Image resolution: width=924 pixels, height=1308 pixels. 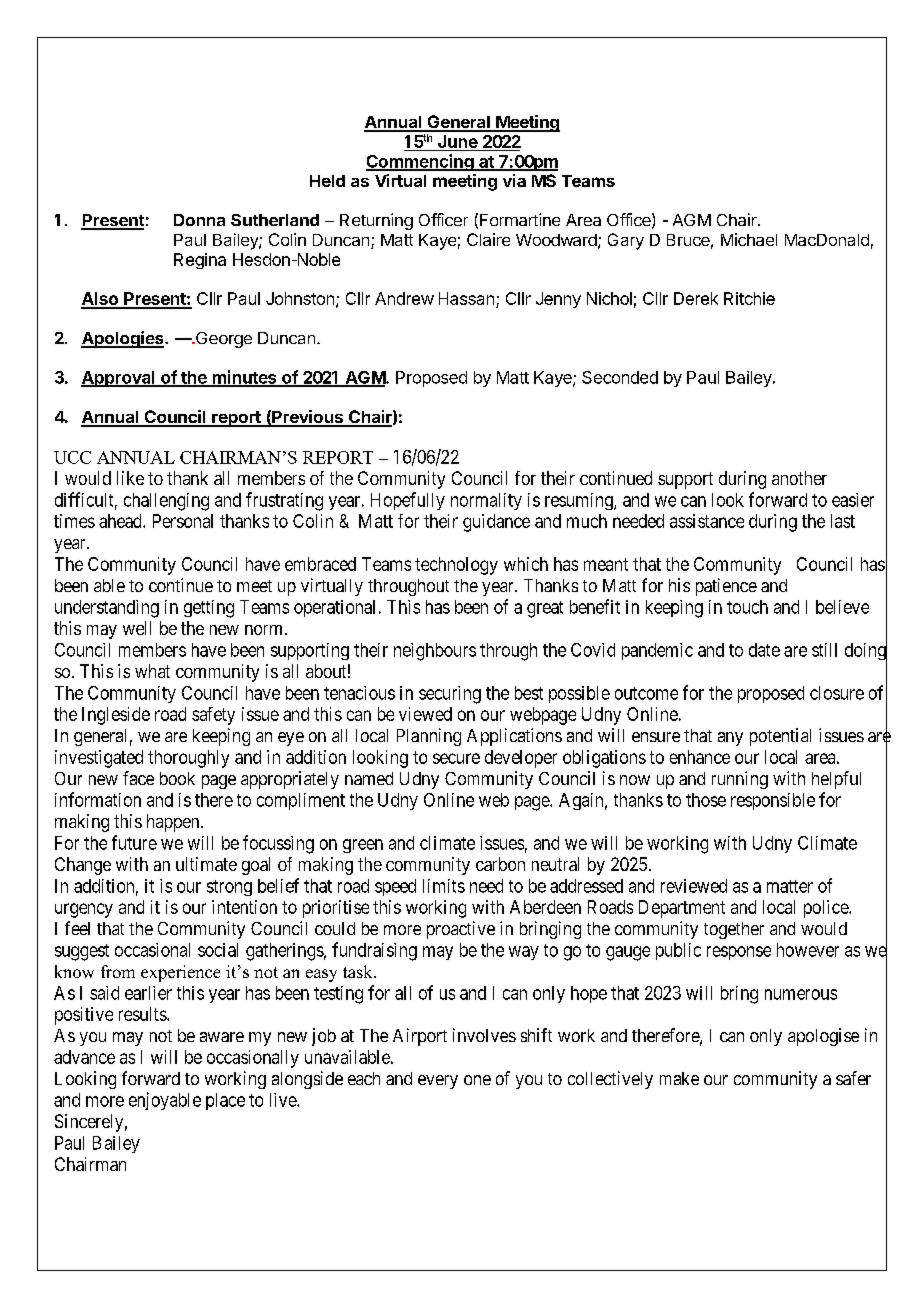 What do you see at coordinates (477, 1080) in the screenshot?
I see `one` at bounding box center [477, 1080].
